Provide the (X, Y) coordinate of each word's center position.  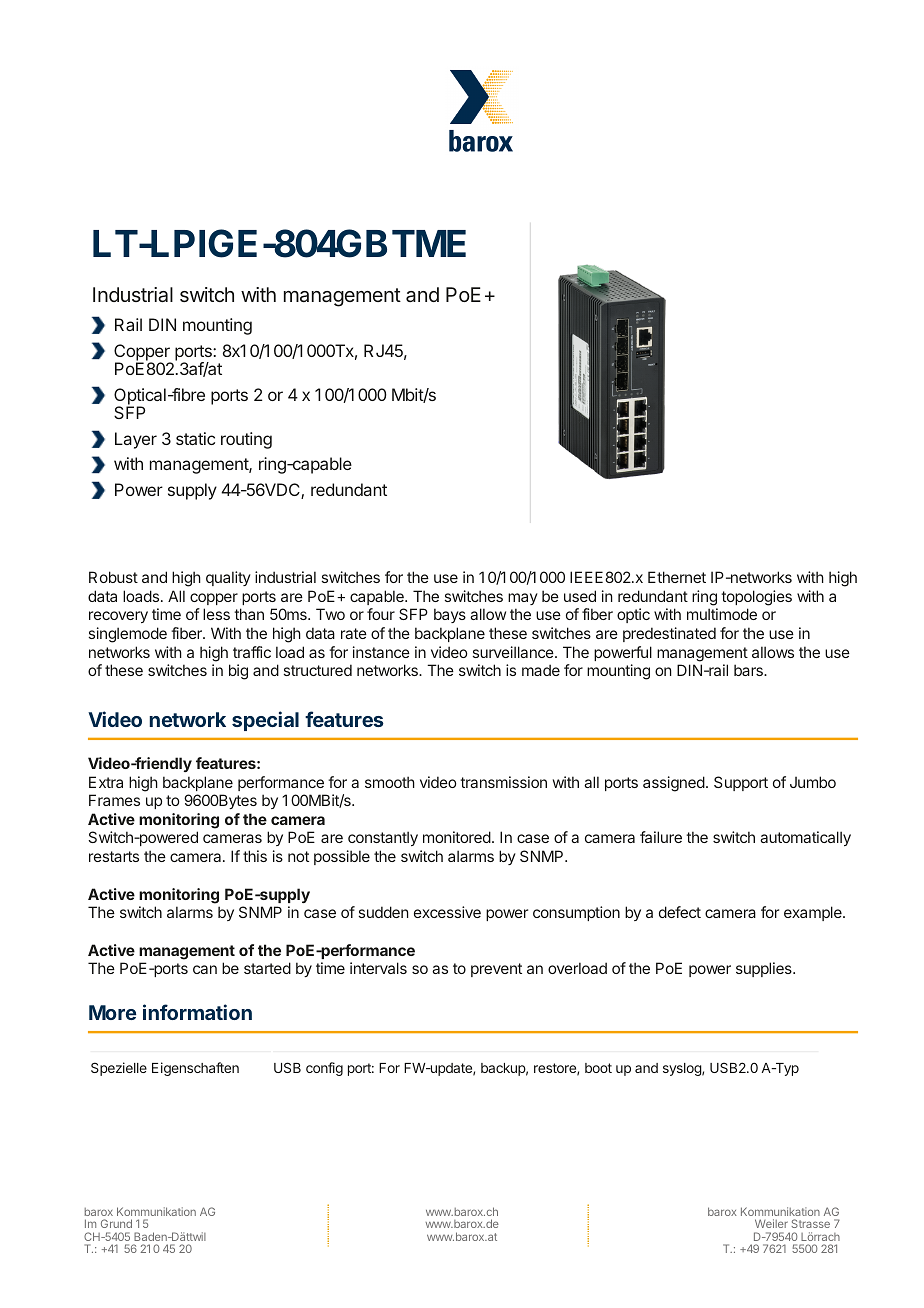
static (195, 438)
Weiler (771, 1223)
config (324, 1069)
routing (246, 440)
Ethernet (677, 577)
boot (598, 1068)
